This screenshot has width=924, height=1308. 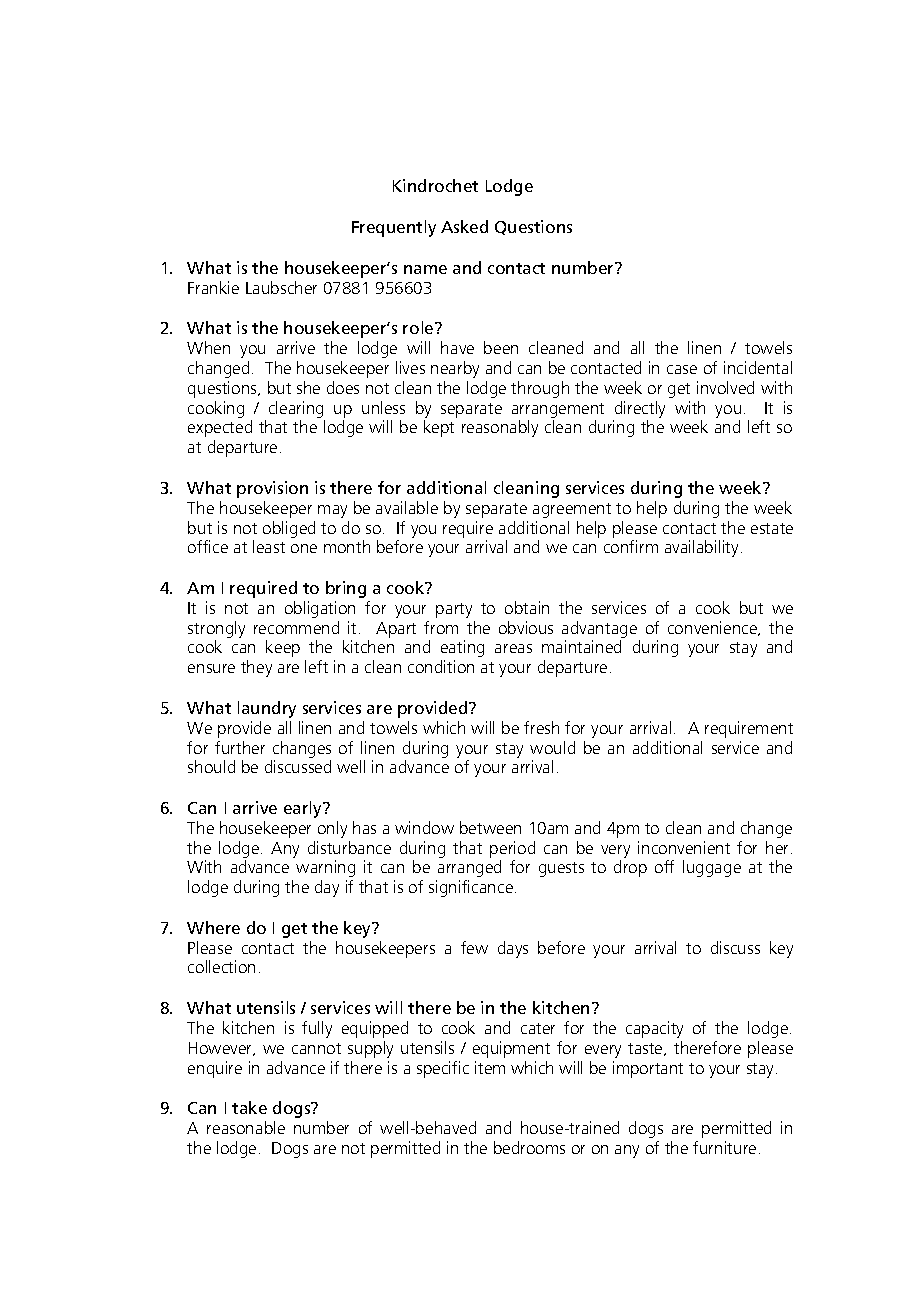 I want to click on Frankie, so click(x=213, y=287).
